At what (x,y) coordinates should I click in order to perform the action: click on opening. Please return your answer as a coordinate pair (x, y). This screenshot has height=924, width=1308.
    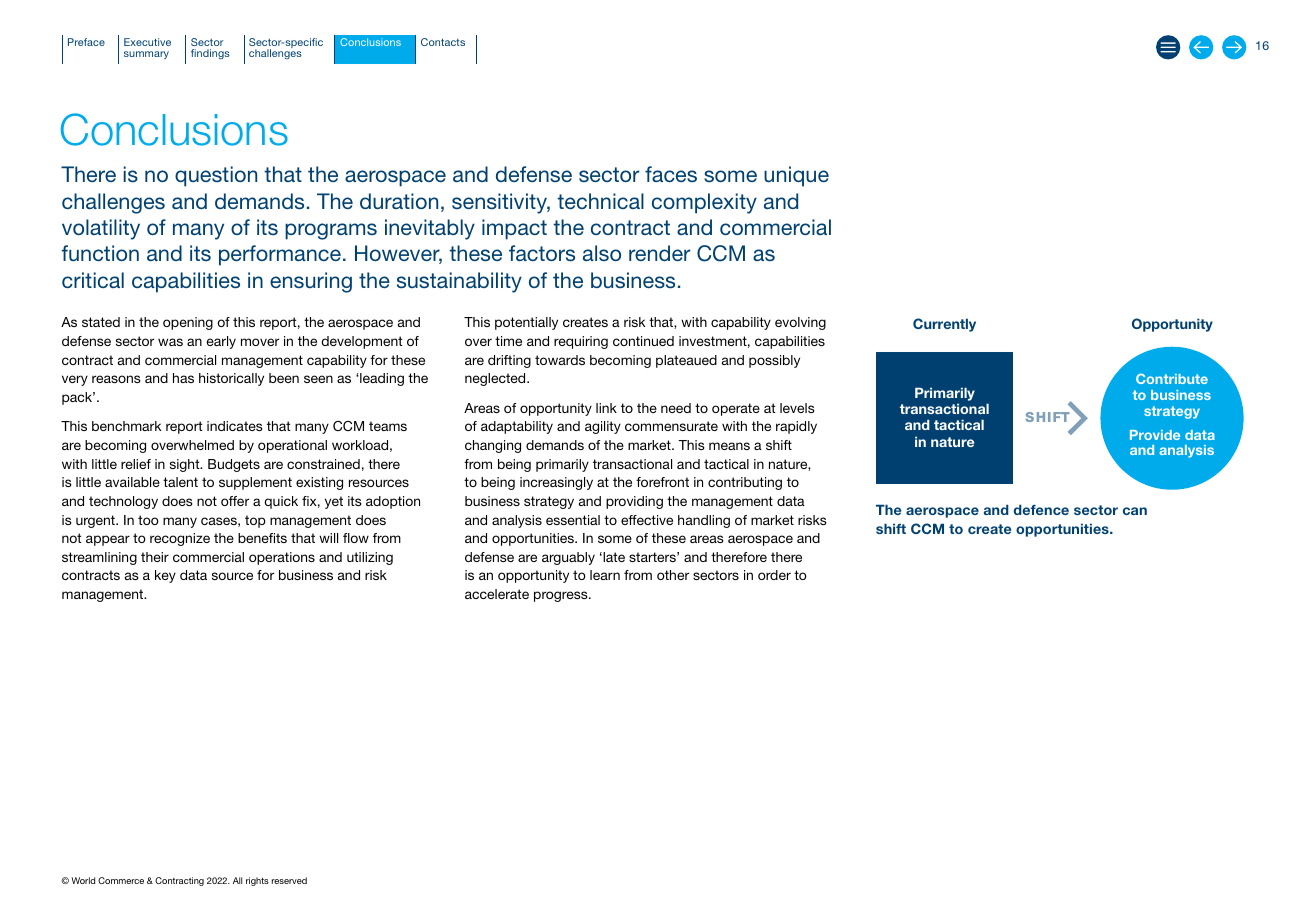
    Looking at the image, I should click on (188, 323).
